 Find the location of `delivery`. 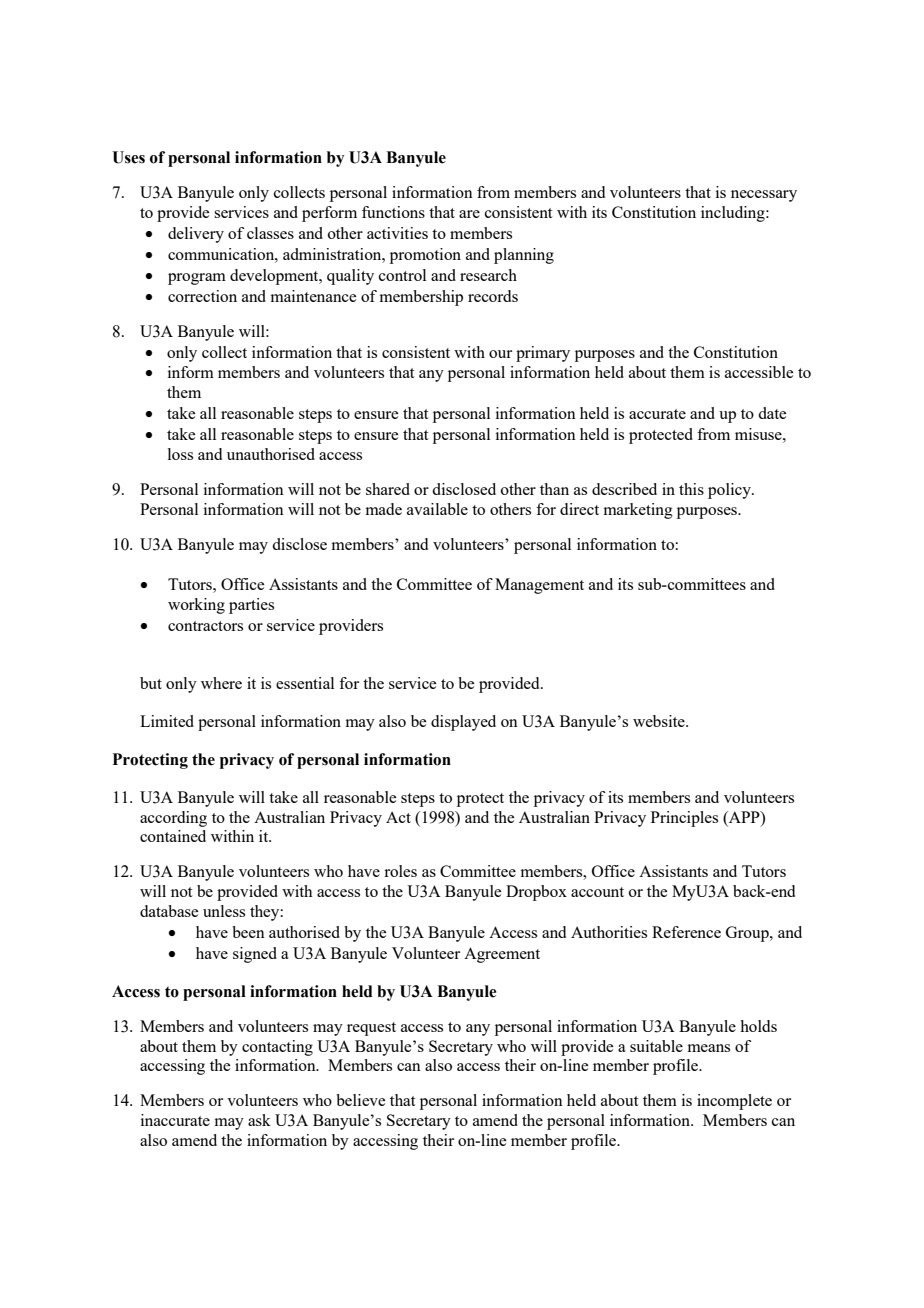

delivery is located at coordinates (196, 235).
